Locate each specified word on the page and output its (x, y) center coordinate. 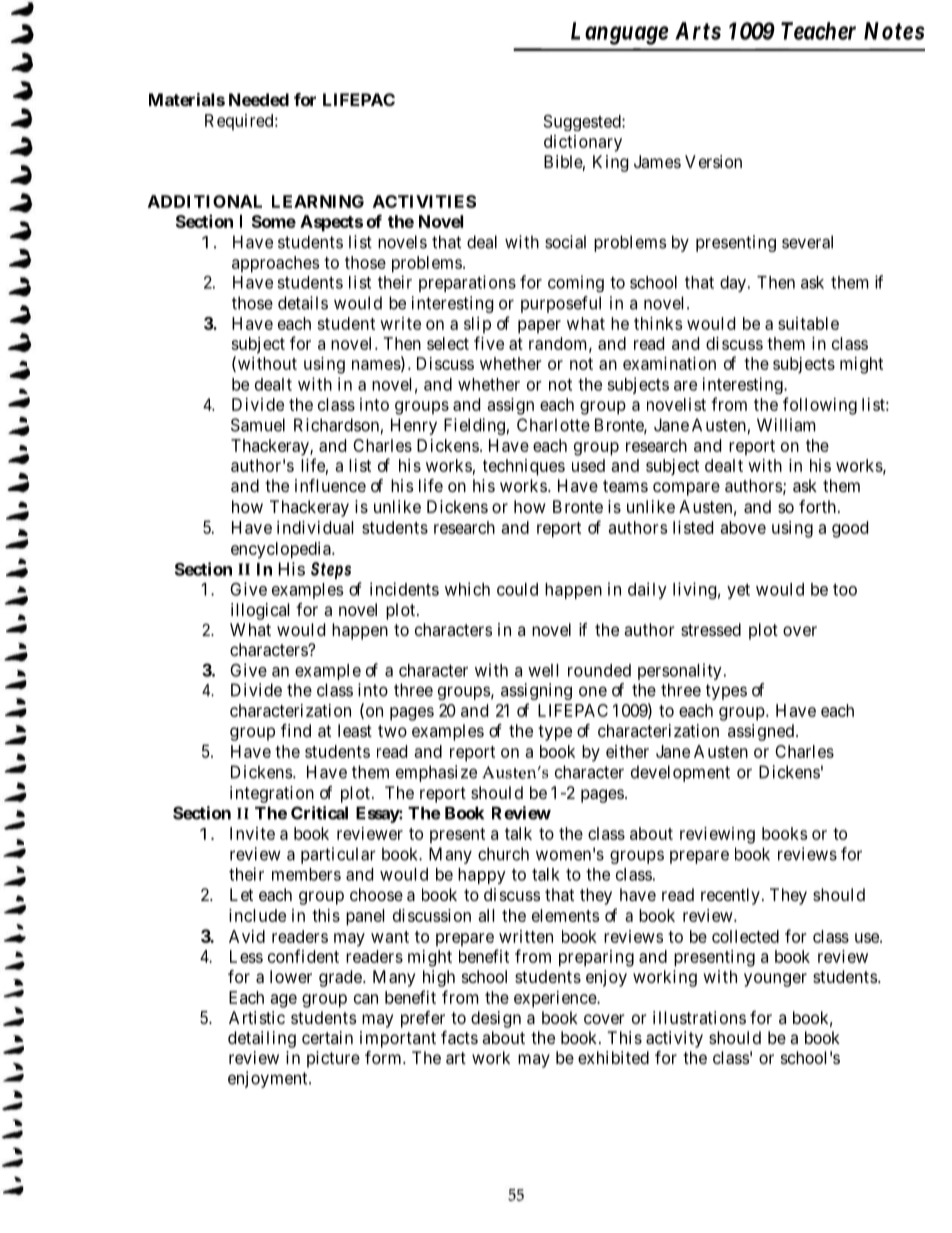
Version (713, 161)
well (543, 670)
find (296, 730)
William (786, 425)
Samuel (258, 425)
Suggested (583, 123)
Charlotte (553, 425)
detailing (262, 1039)
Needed (259, 99)
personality (680, 671)
